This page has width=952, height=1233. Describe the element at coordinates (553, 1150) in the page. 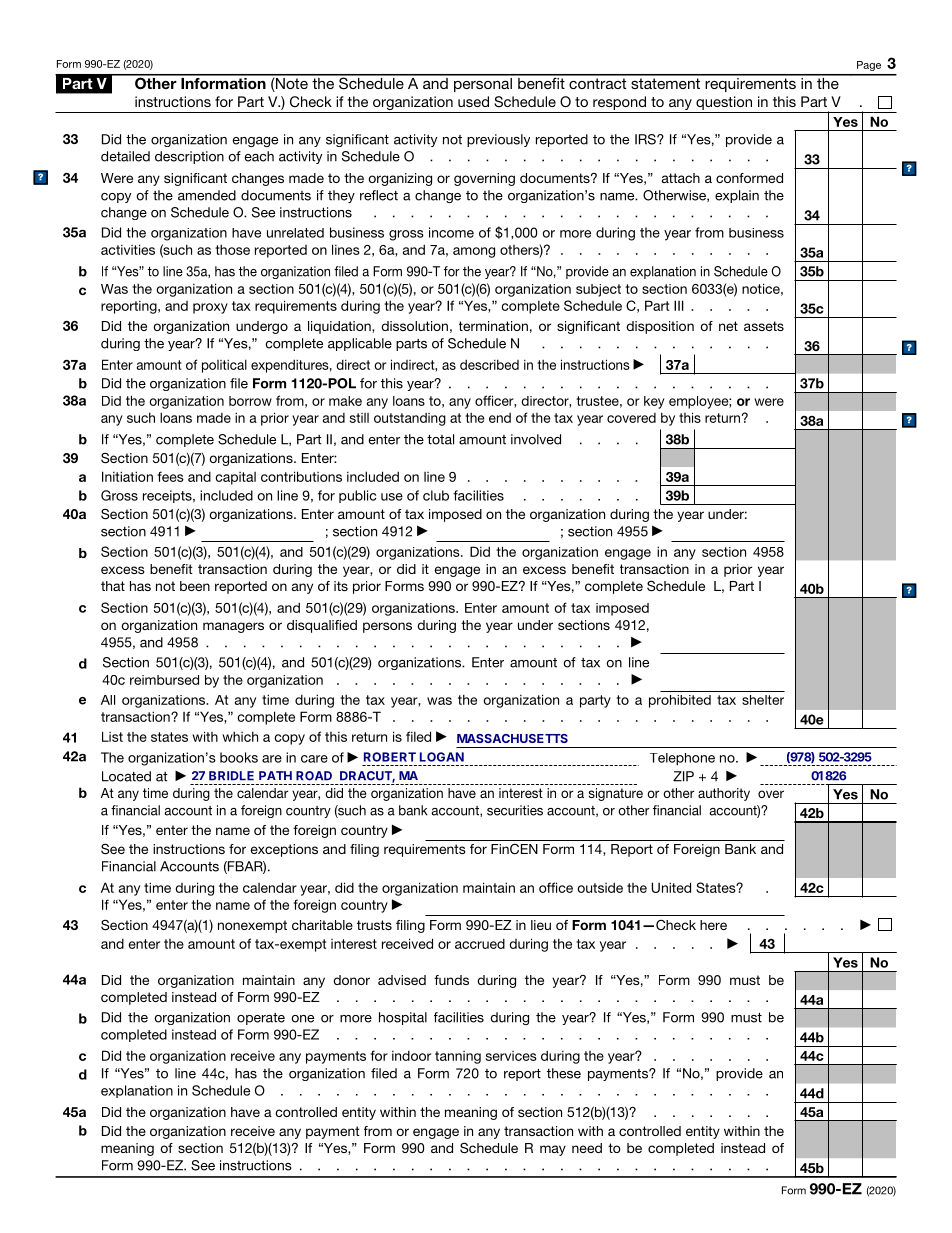

I see `may` at that location.
